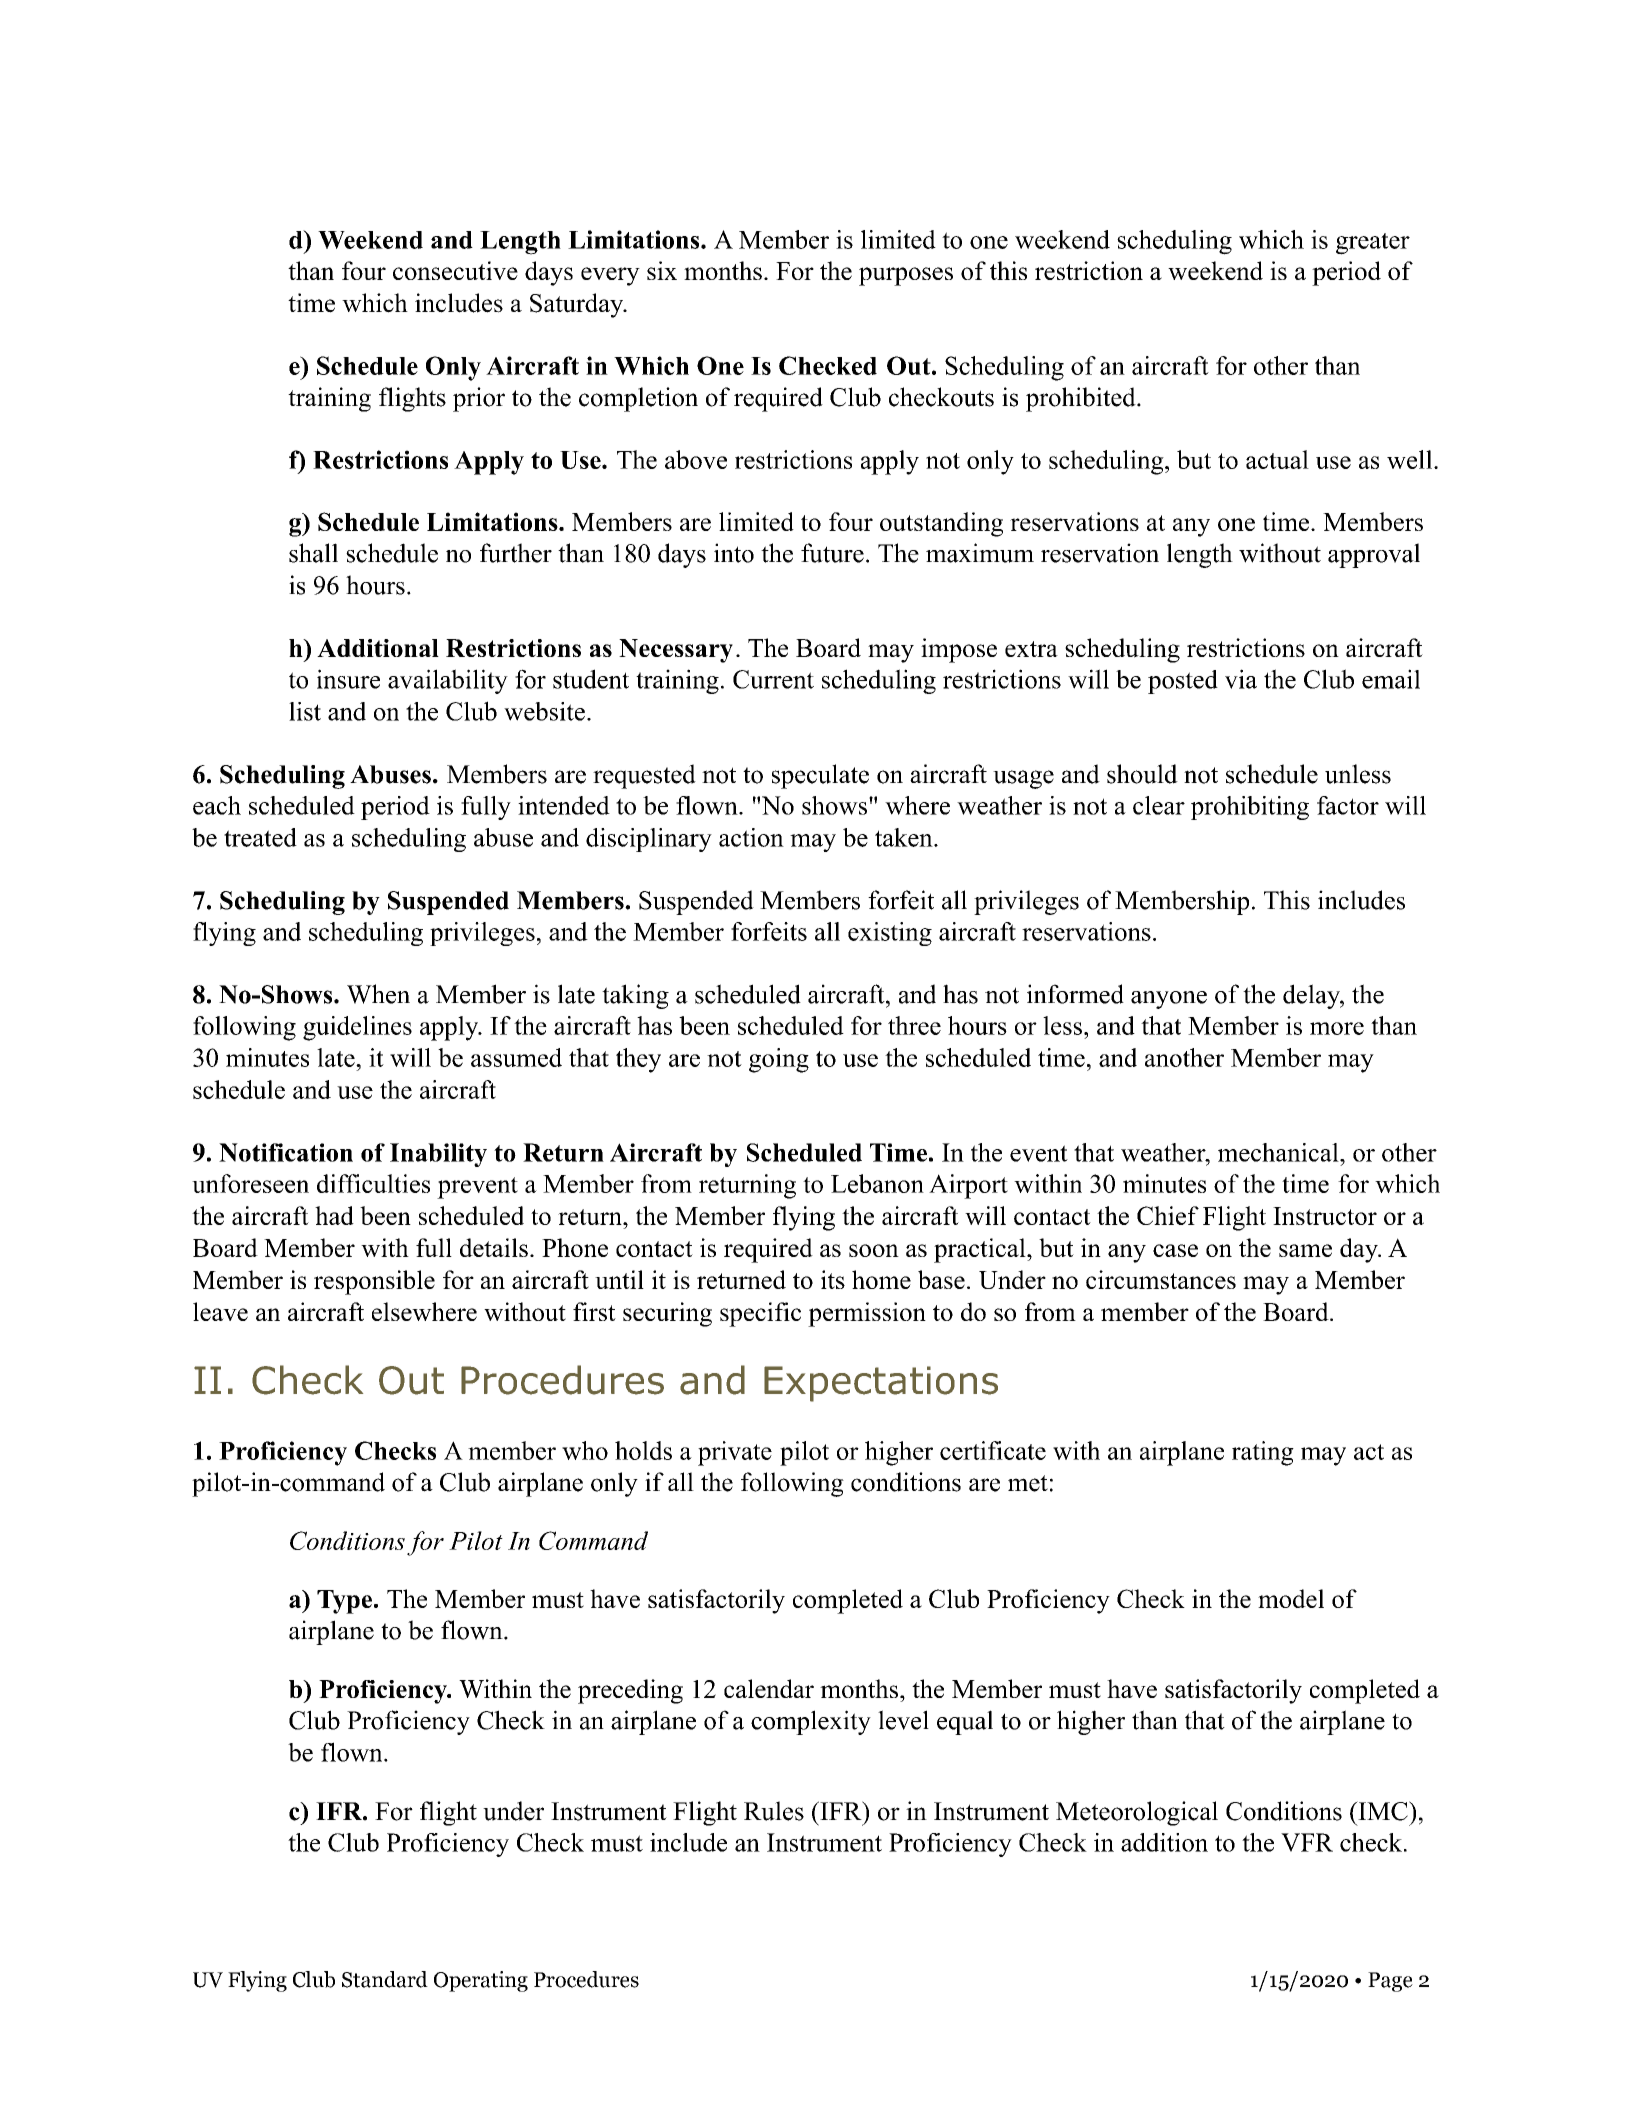 The width and height of the page is (1634, 2114). What do you see at coordinates (1161, 1279) in the page?
I see `circumstances` at bounding box center [1161, 1279].
